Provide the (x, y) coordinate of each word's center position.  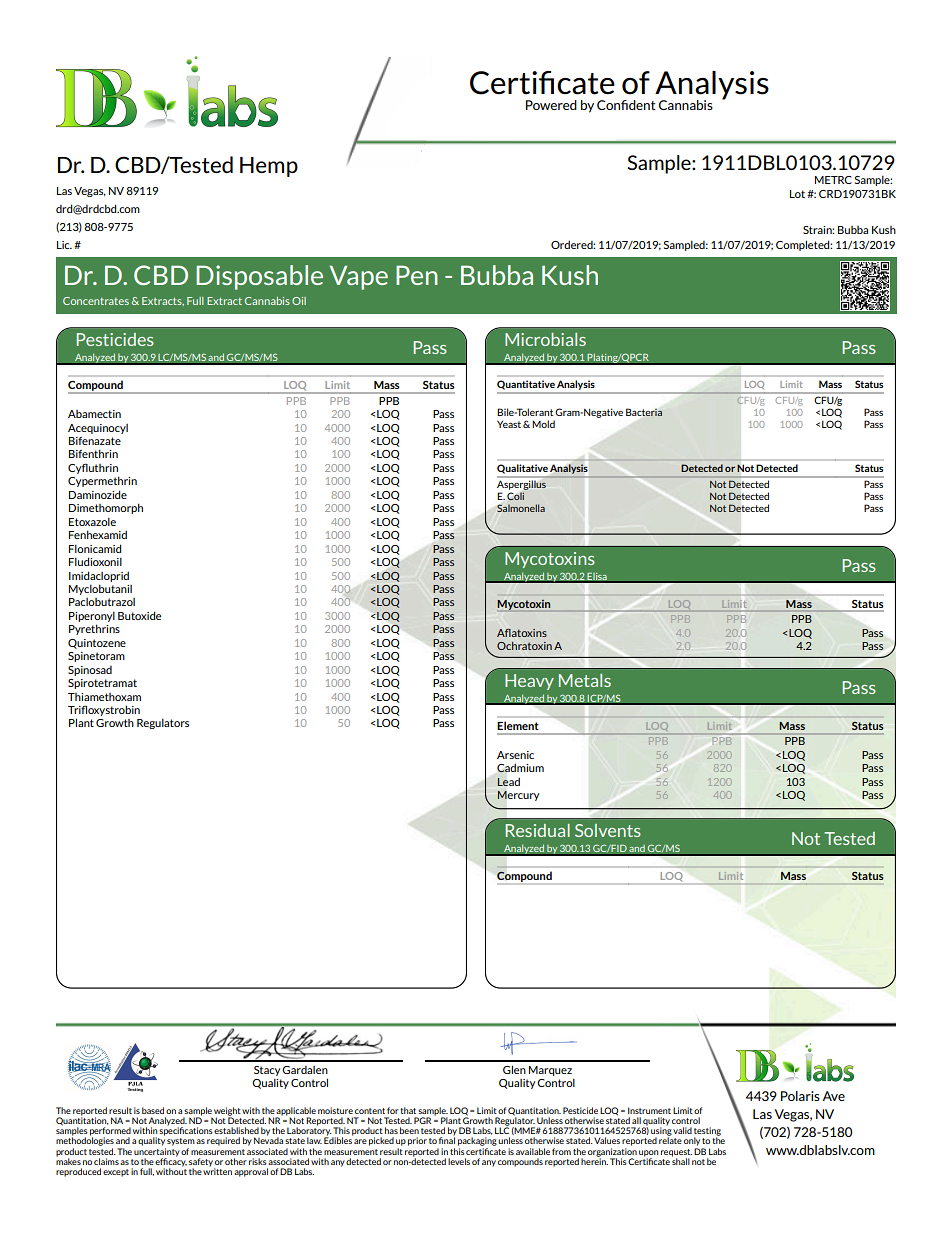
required (223, 1141)
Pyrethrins (94, 629)
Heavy (529, 682)
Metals (585, 680)
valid (682, 1130)
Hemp (269, 167)
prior (417, 1141)
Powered (551, 105)
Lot (797, 194)
